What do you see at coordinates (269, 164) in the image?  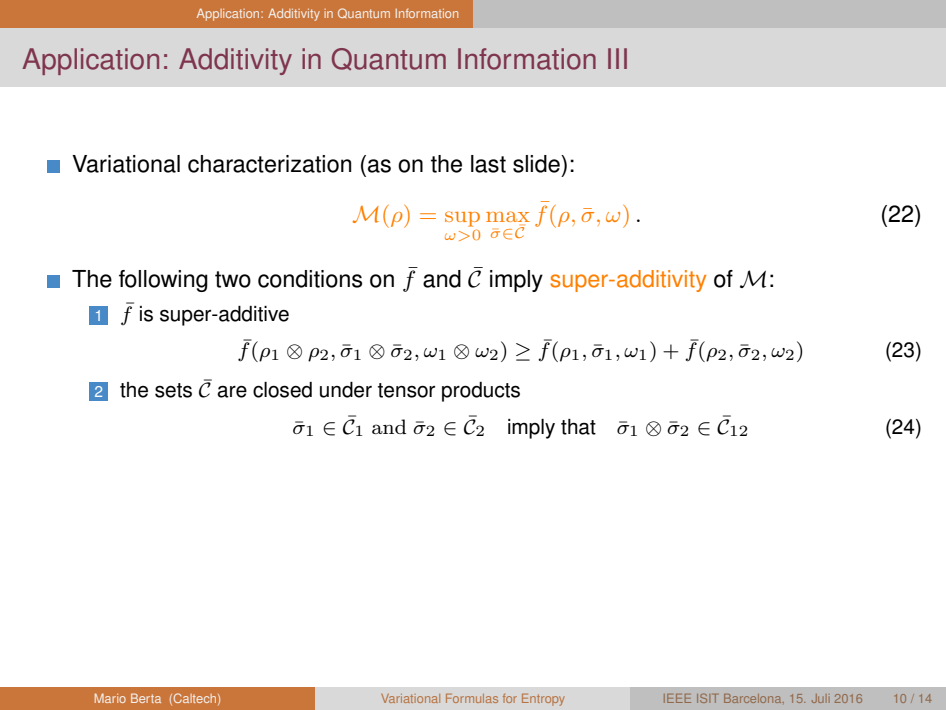 I see `characterization` at bounding box center [269, 164].
